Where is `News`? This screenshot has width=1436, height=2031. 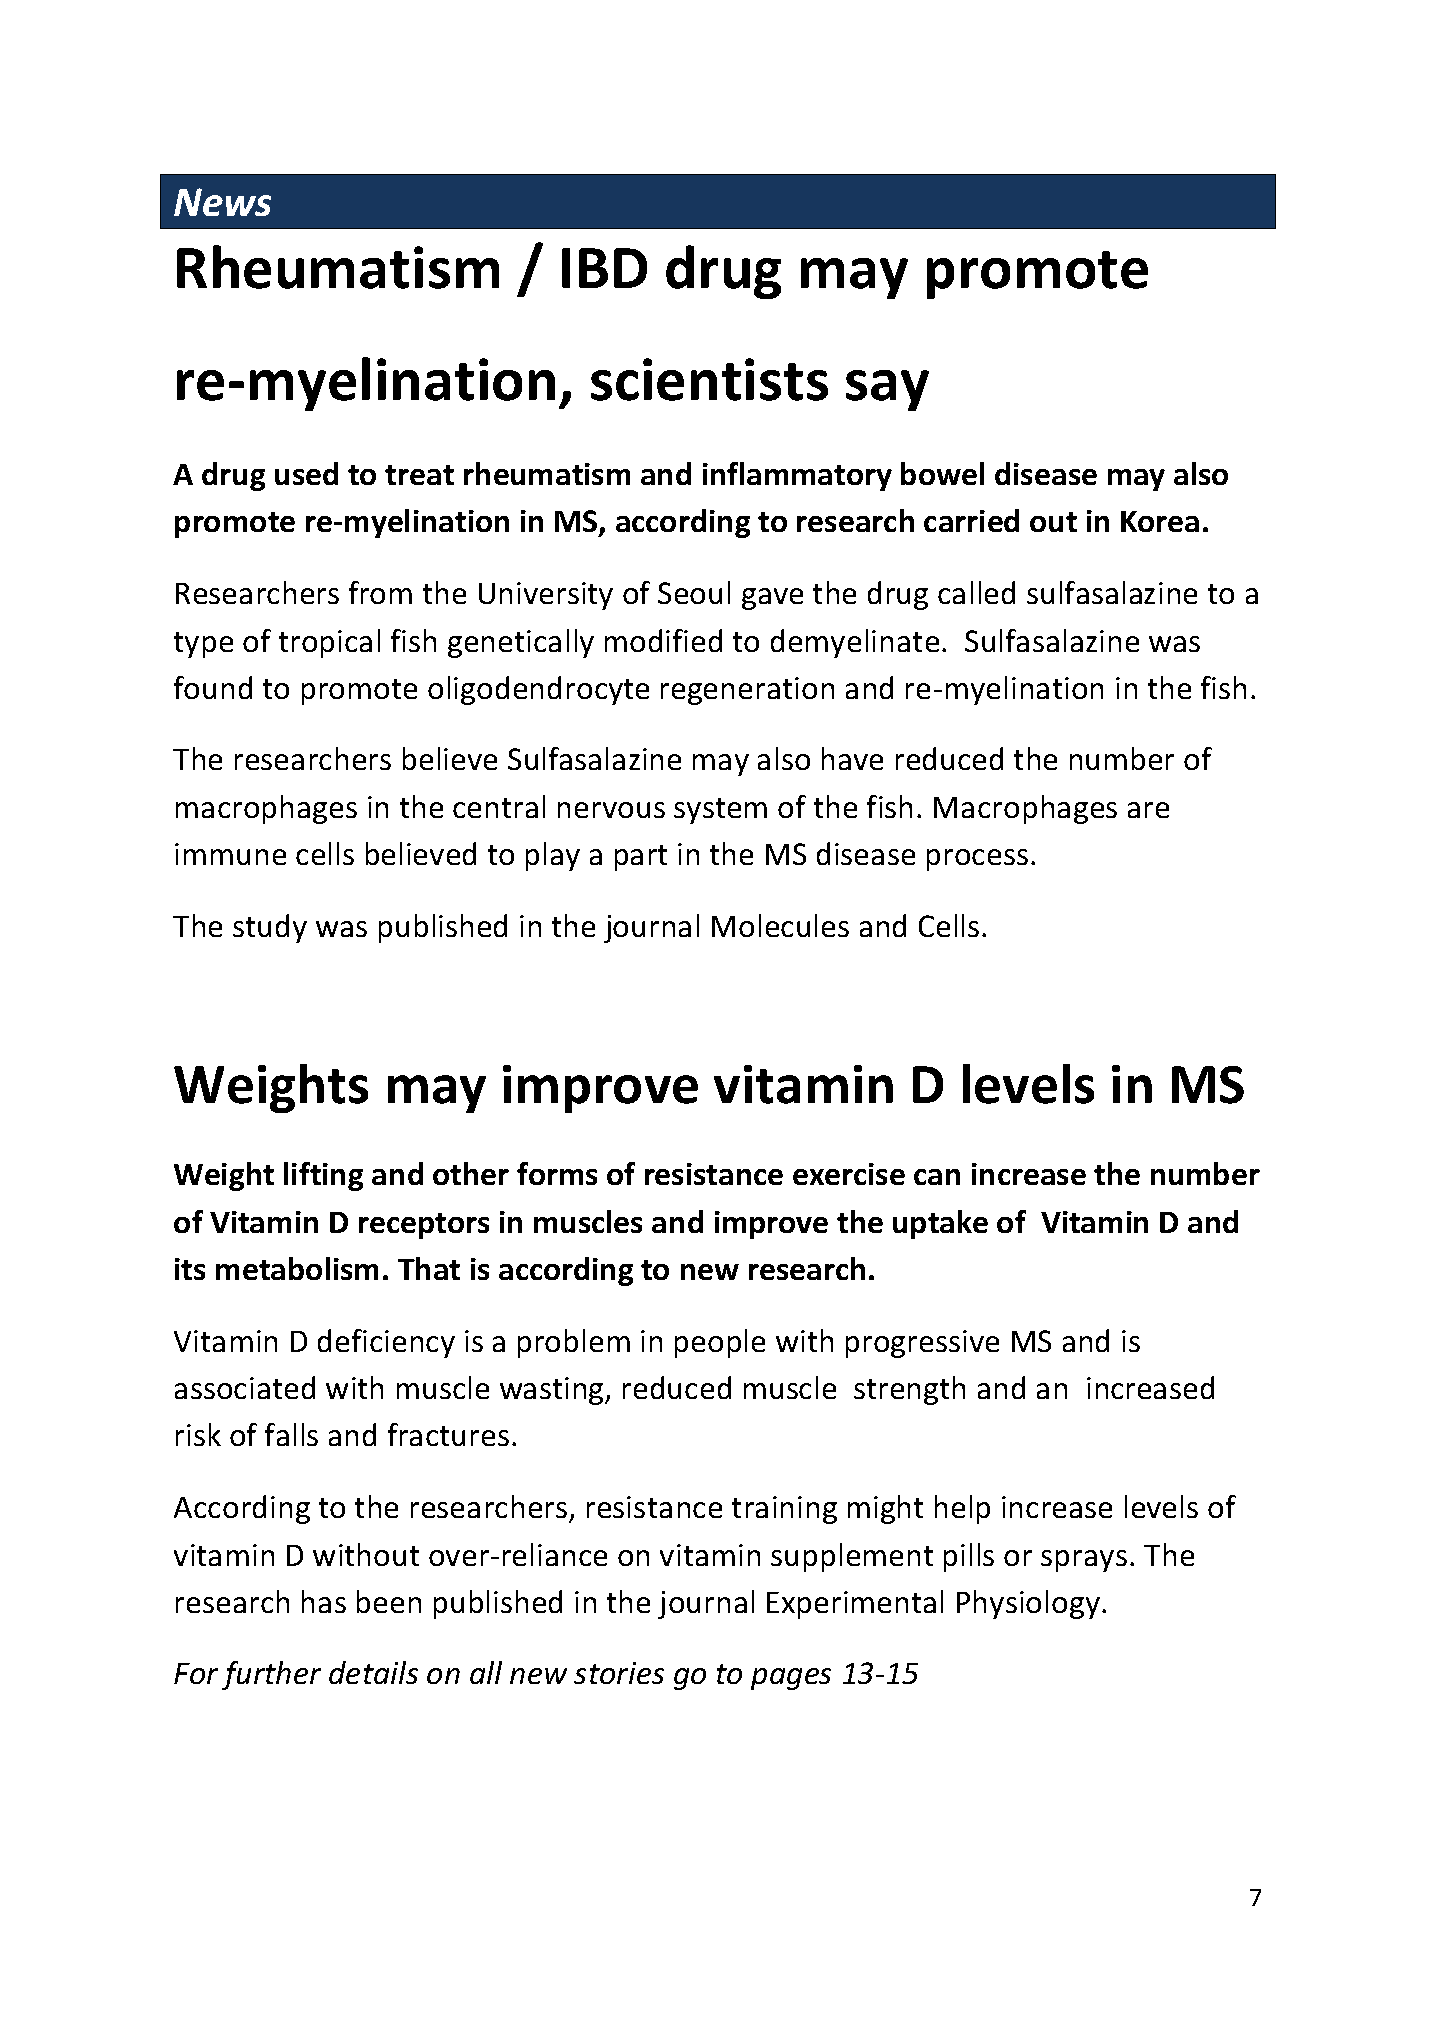
News is located at coordinates (222, 202).
